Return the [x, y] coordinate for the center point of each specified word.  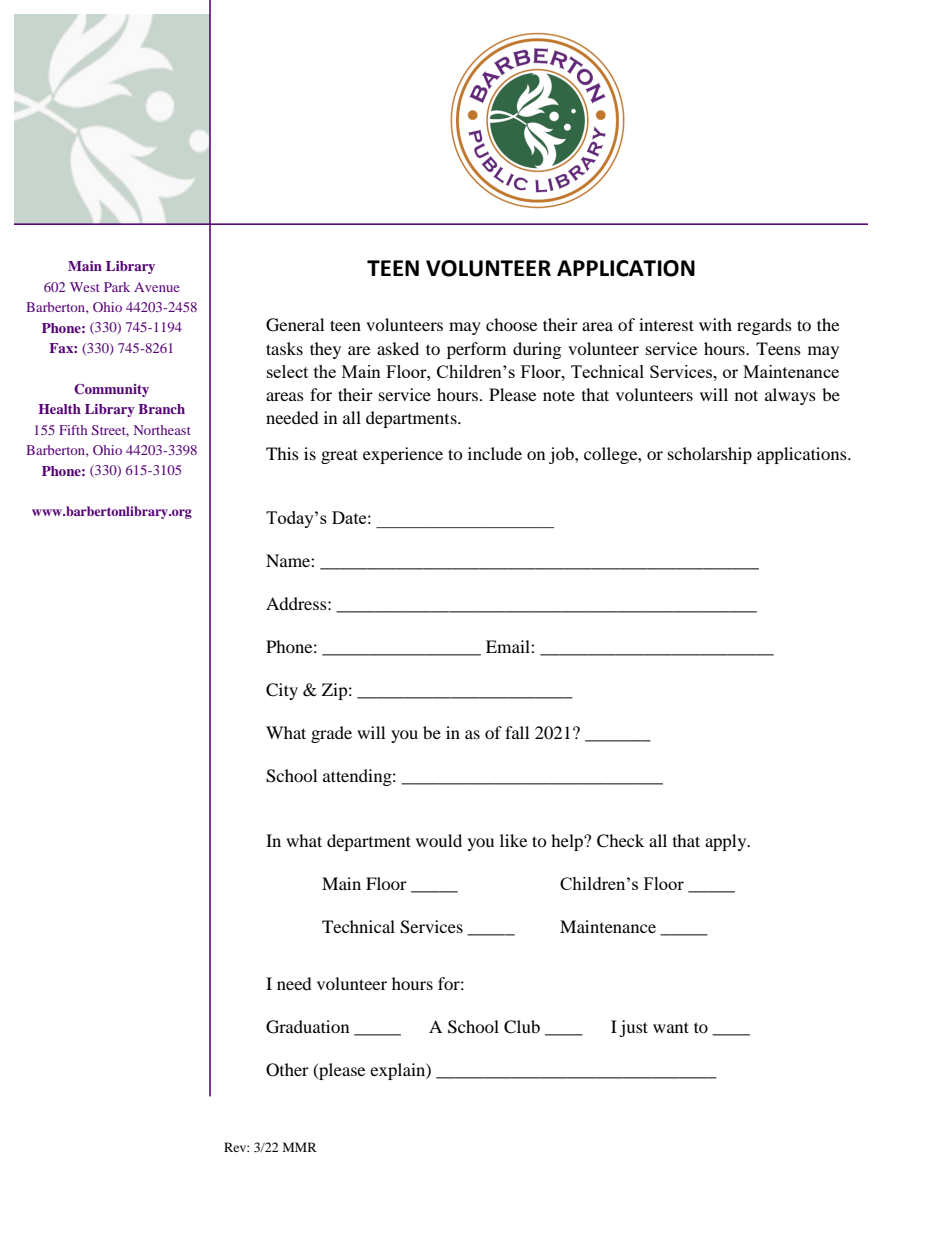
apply [727, 842]
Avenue [157, 287]
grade [331, 734]
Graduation [307, 1027]
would [439, 840]
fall [517, 732]
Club [522, 1027]
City [282, 691]
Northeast [162, 430]
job [562, 455]
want [671, 1027]
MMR [300, 1147]
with [715, 324]
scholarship [710, 455]
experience [403, 455]
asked [398, 348]
